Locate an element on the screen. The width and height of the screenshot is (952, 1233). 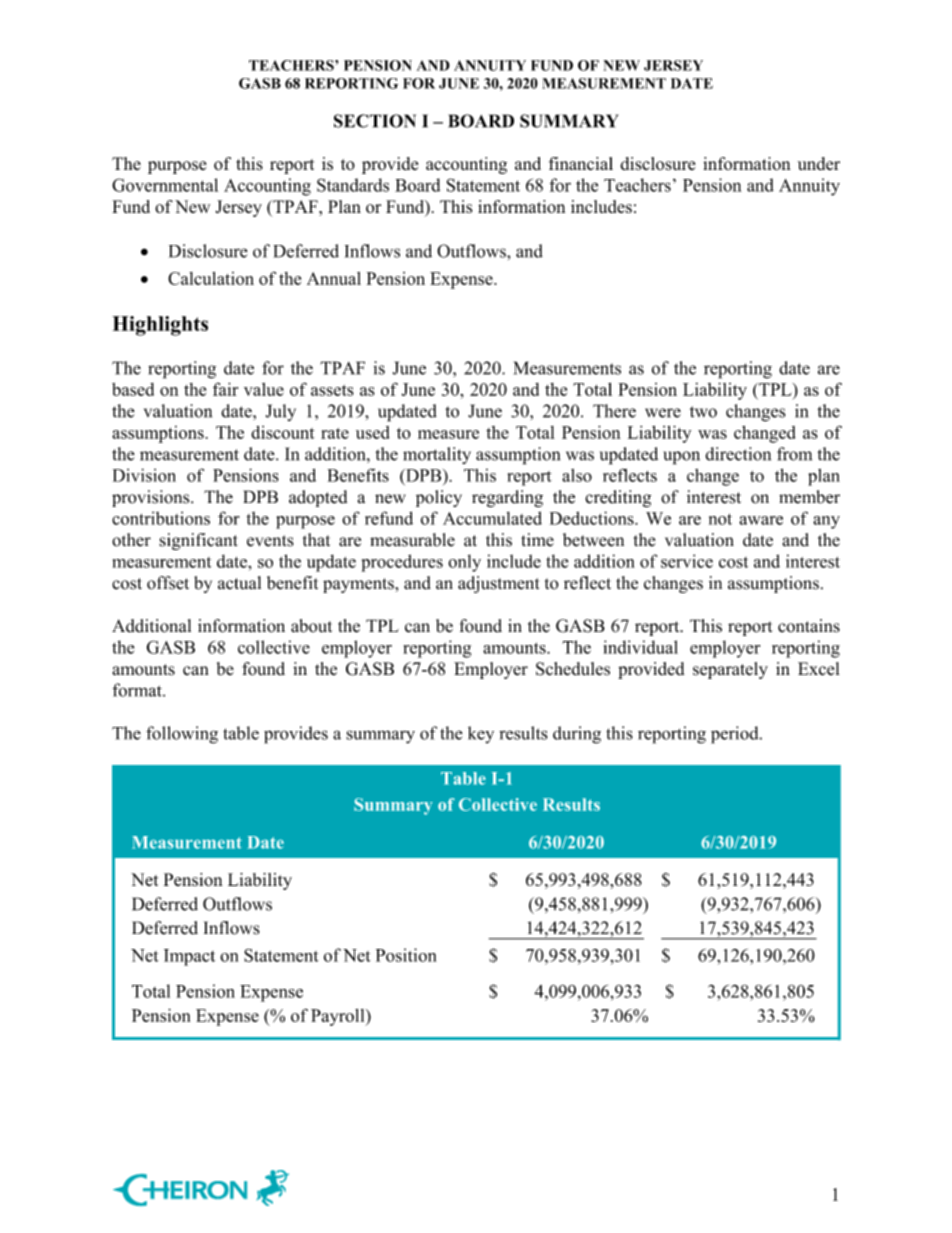
fair is located at coordinates (225, 389).
